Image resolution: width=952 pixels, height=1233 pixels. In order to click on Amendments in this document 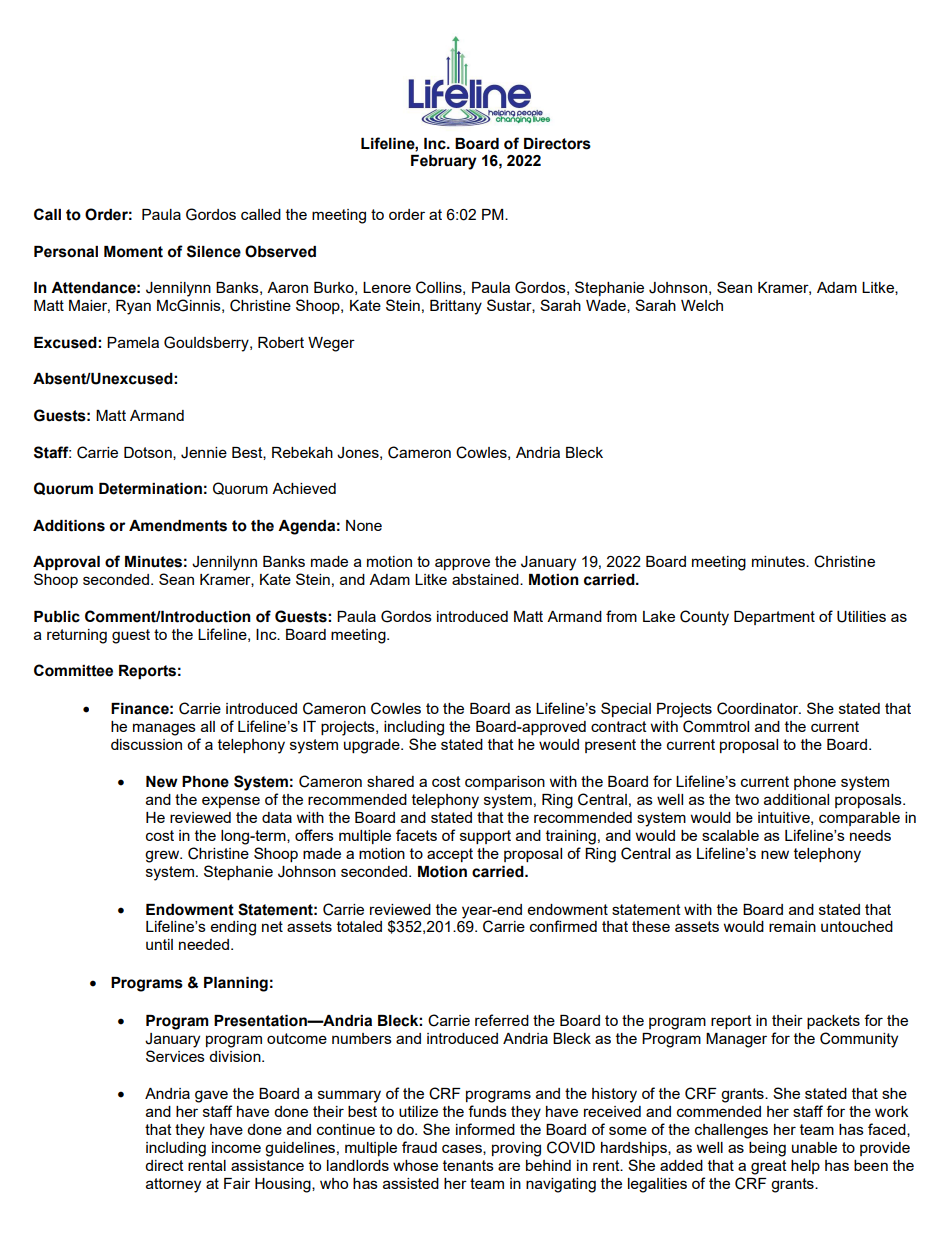, I will do `click(178, 526)`.
